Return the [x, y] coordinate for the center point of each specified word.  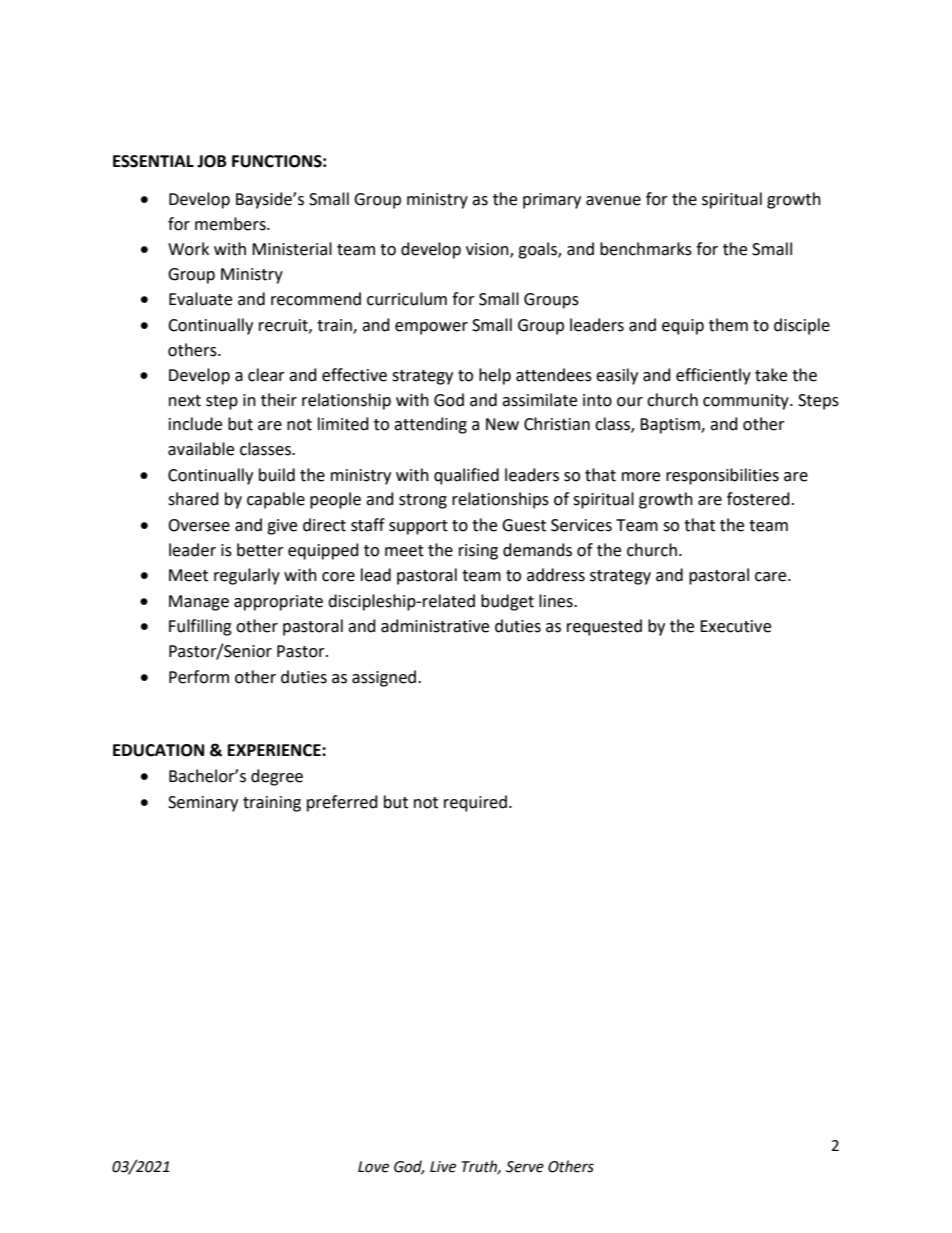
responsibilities [722, 476]
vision [488, 250]
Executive [735, 626]
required [475, 803]
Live [443, 1167]
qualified [466, 476]
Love [373, 1167]
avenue [613, 201]
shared [193, 499]
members [231, 224]
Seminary [203, 804]
